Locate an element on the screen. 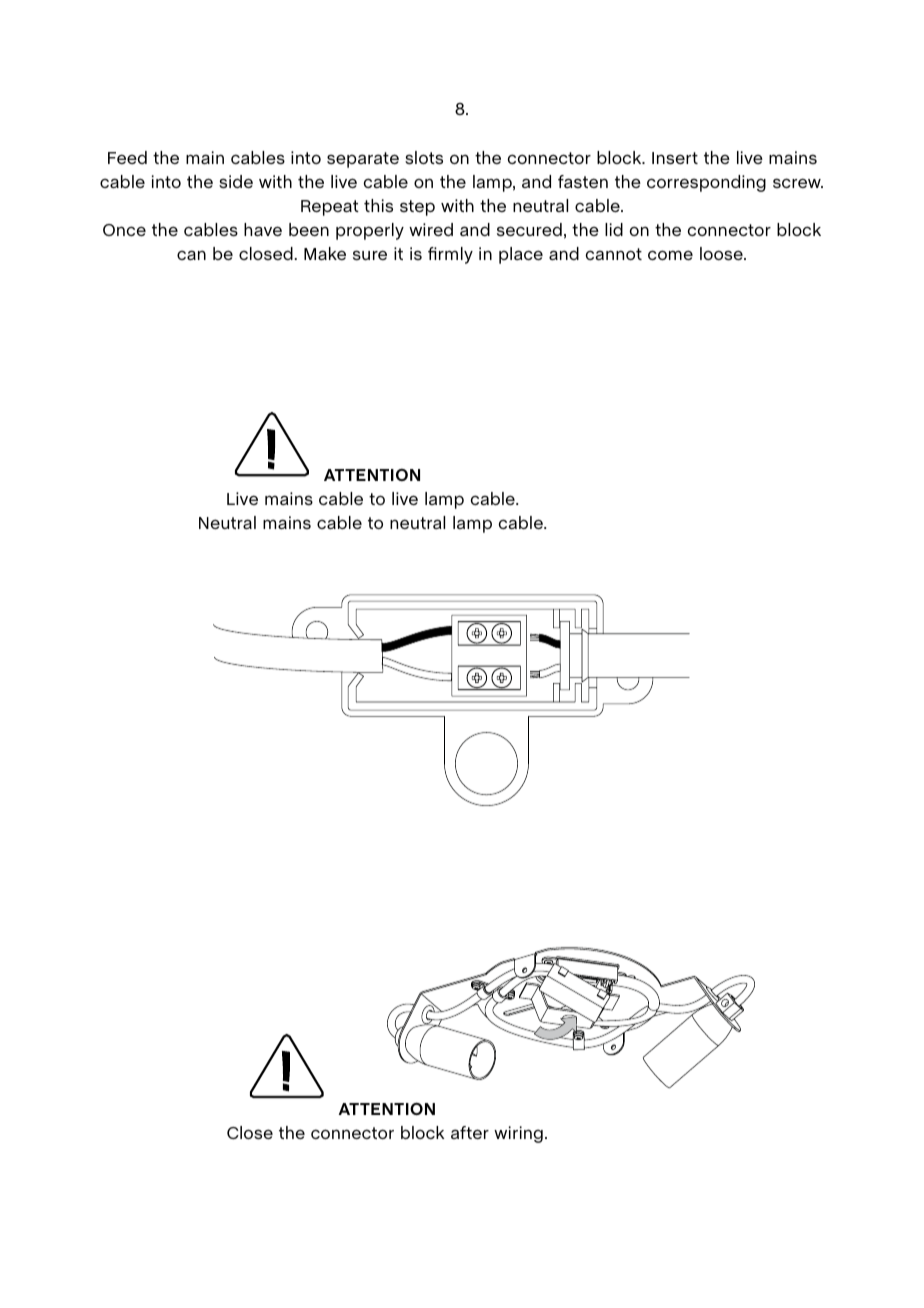 The image size is (924, 1308). corresponding is located at coordinates (706, 183).
